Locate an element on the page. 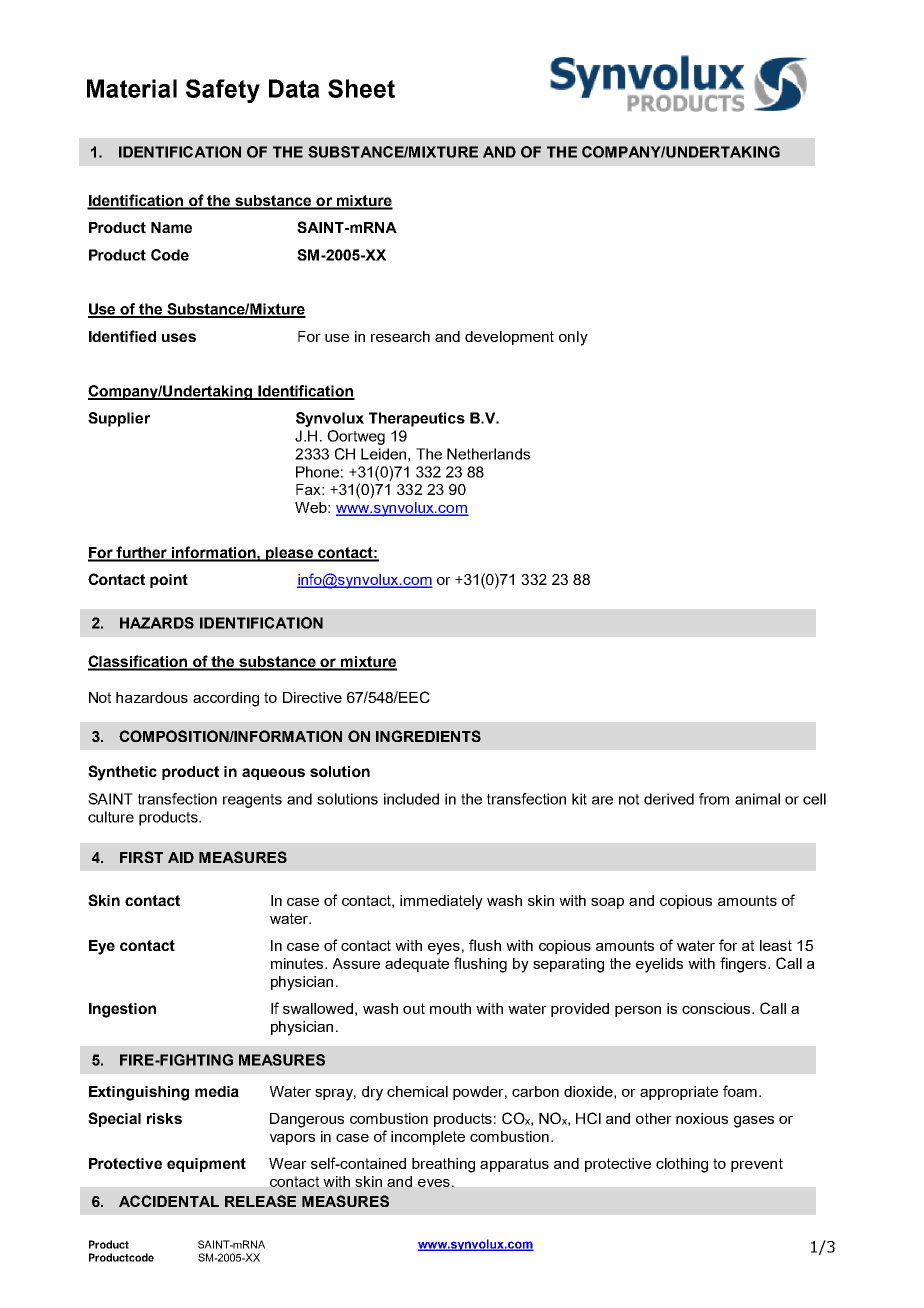  breathing is located at coordinates (443, 1165).
